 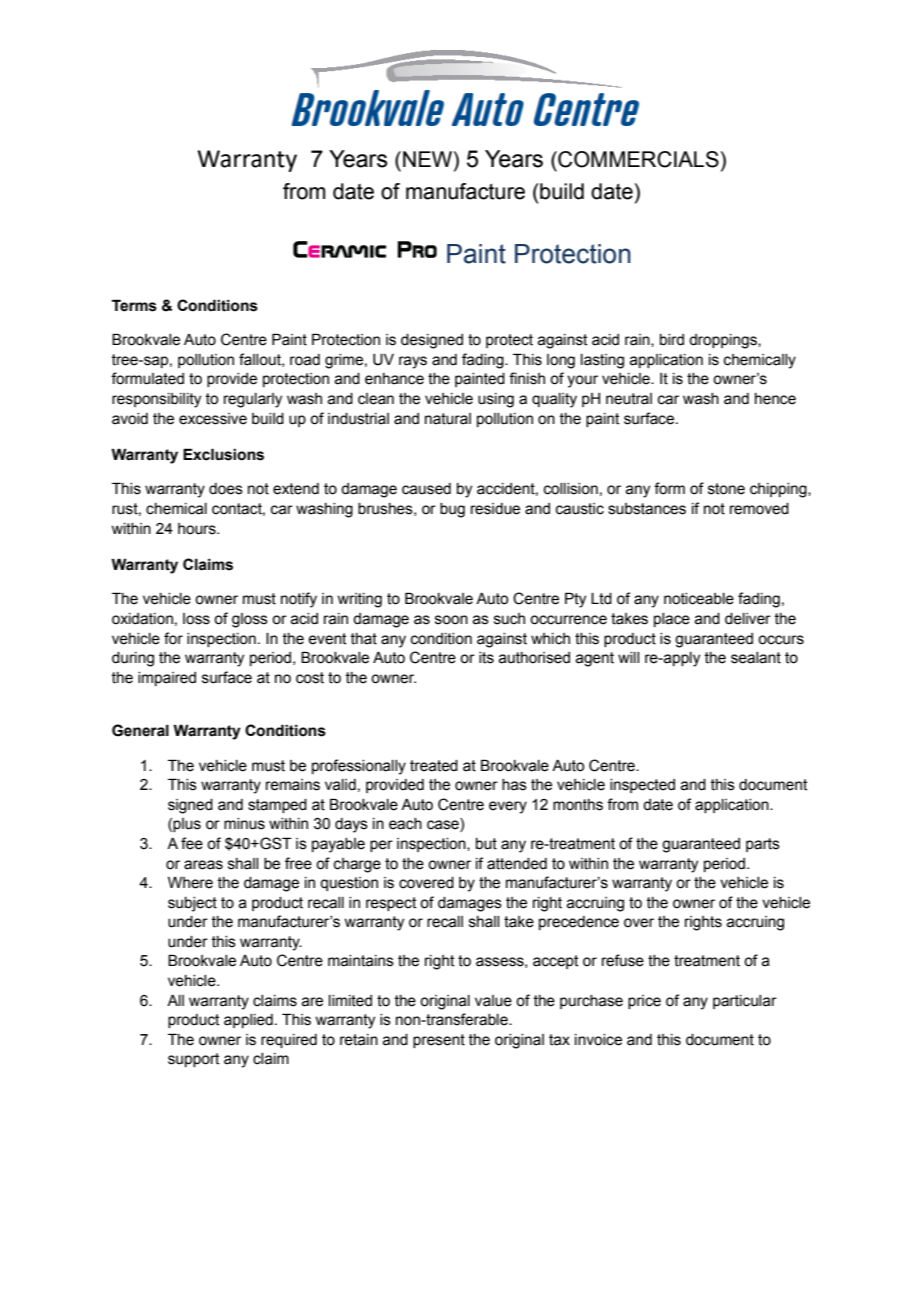 I want to click on NEW, so click(x=429, y=159).
